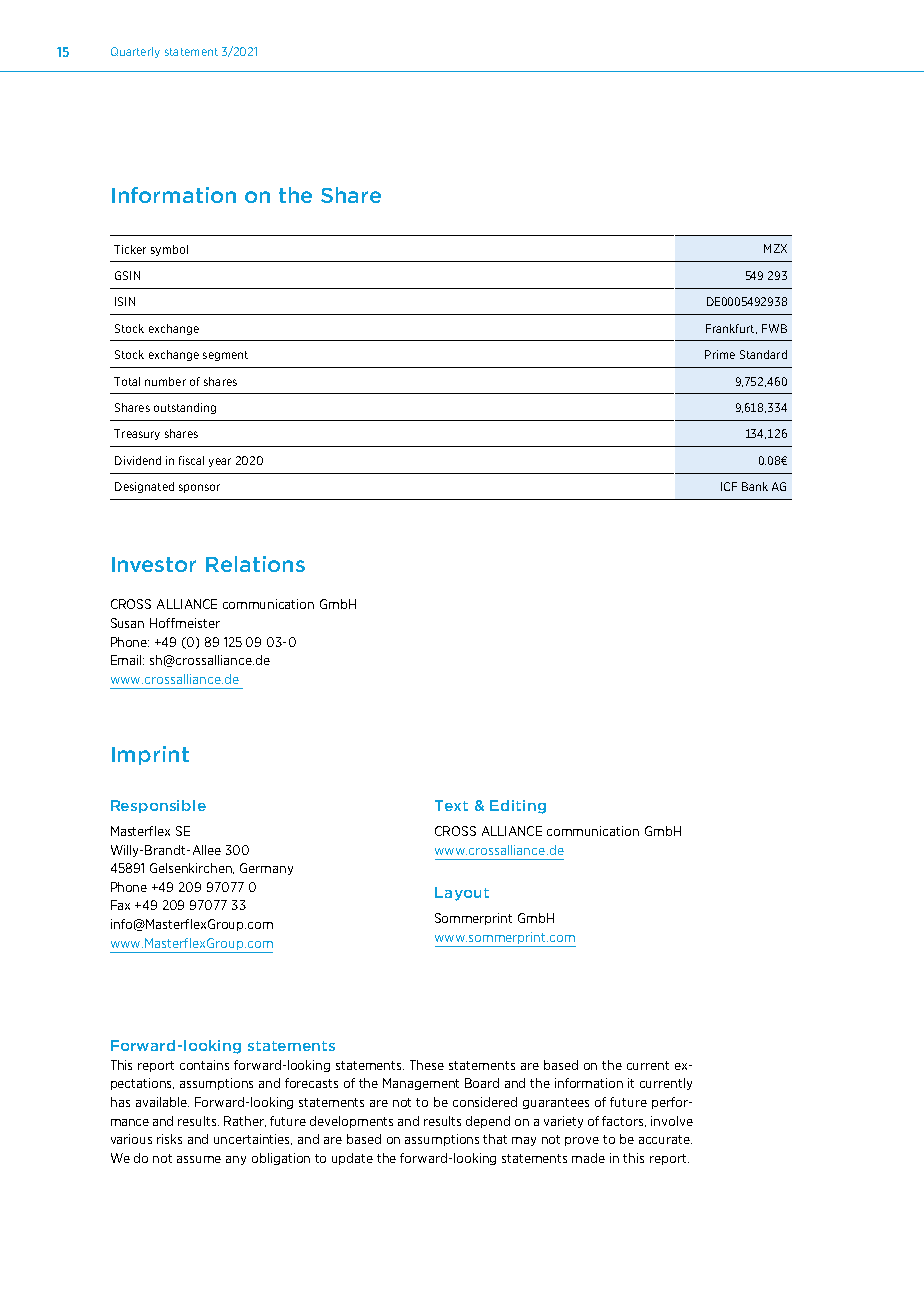 This page has width=924, height=1308. I want to click on Quarterly, so click(135, 52).
